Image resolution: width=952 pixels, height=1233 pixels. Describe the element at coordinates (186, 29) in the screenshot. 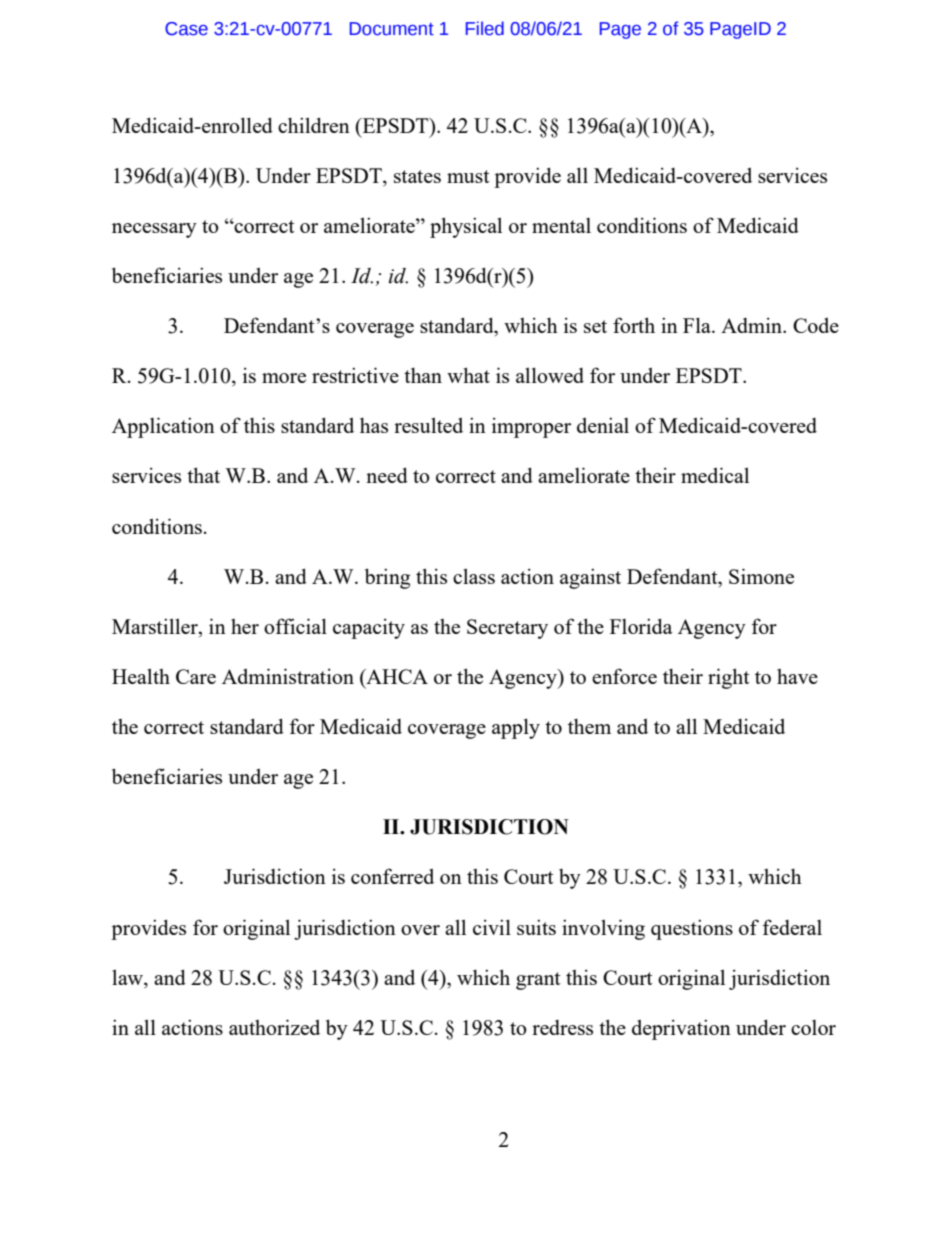

I see `Case` at that location.
